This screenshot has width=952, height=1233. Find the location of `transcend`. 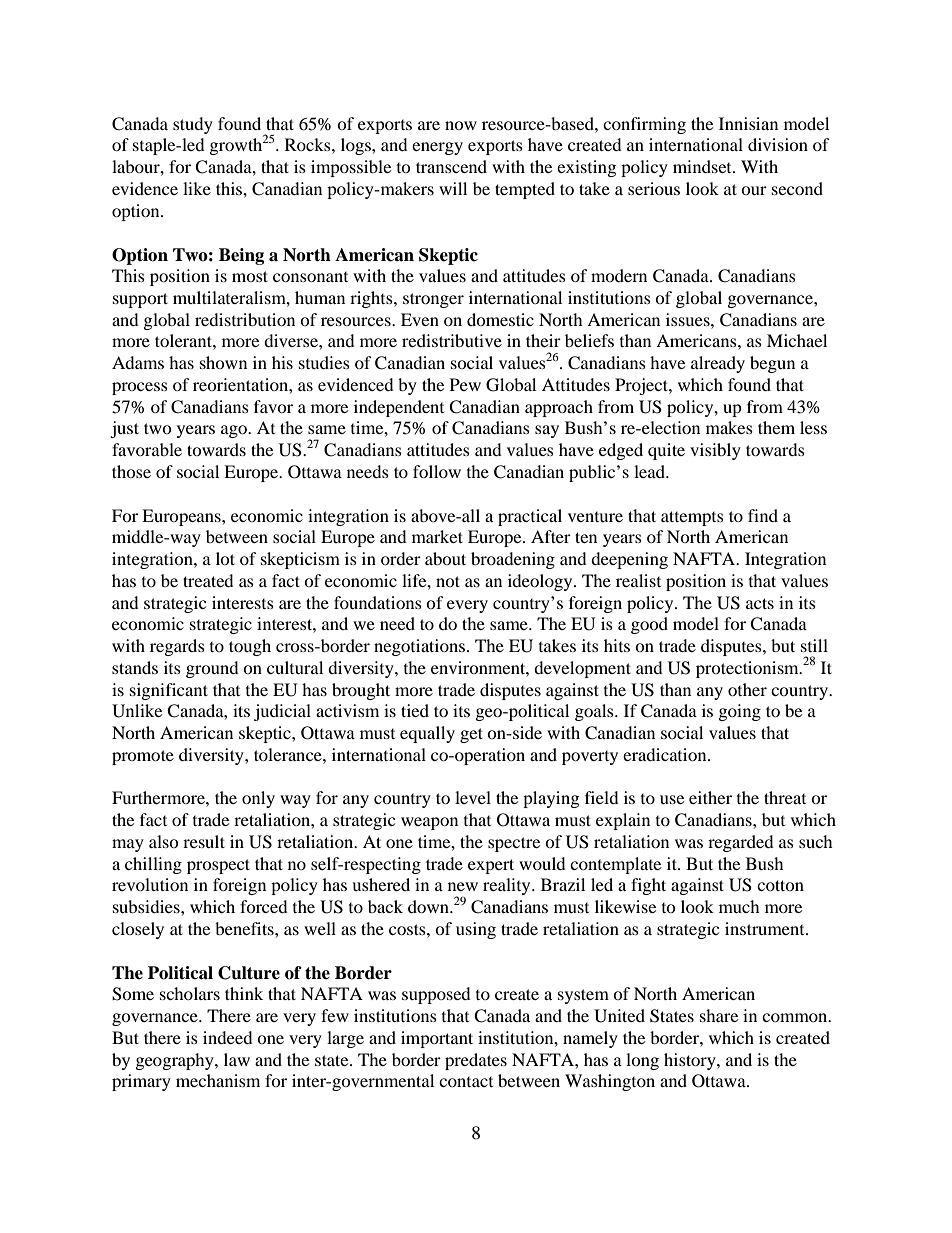

transcend is located at coordinates (451, 166).
